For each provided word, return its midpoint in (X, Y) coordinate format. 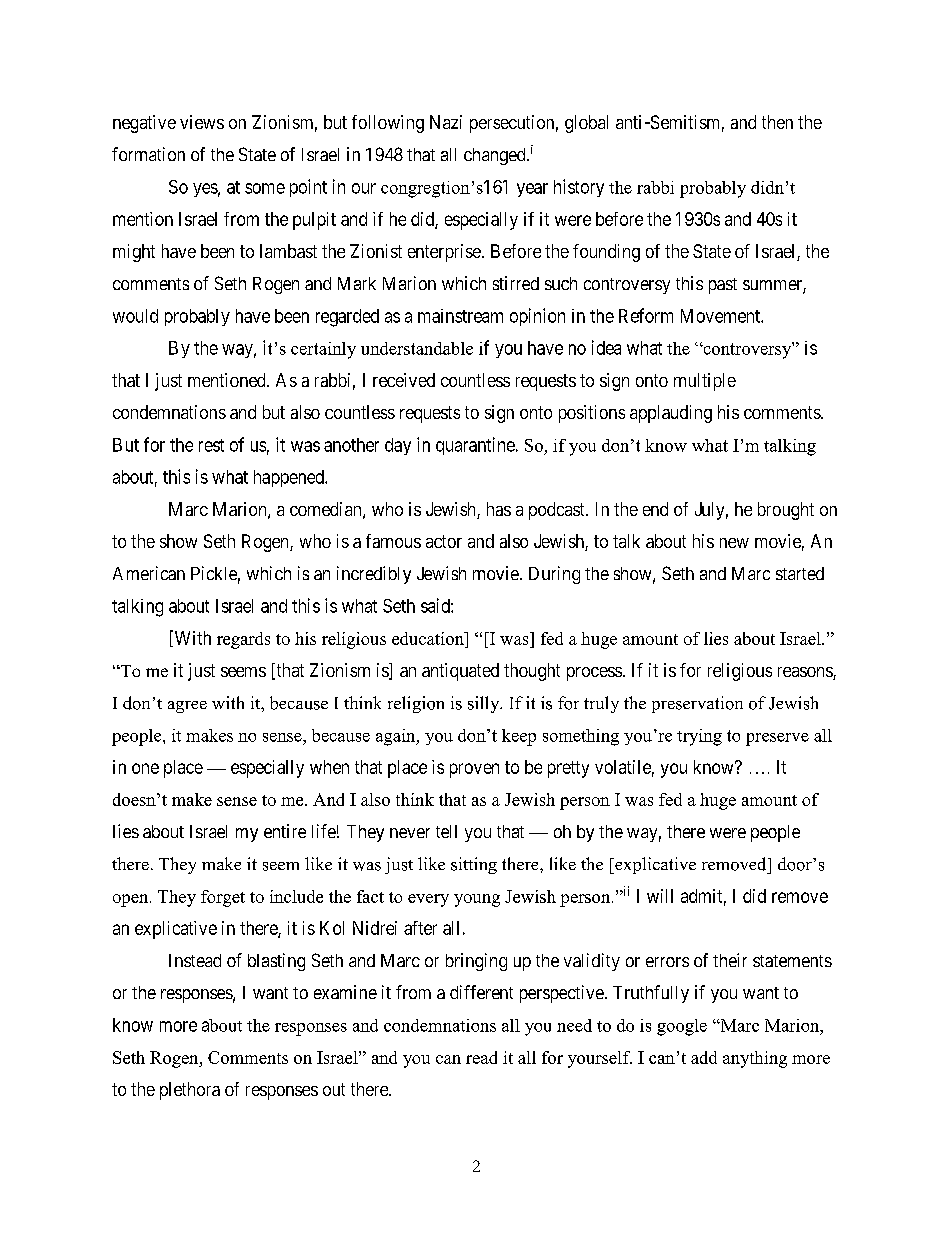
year (532, 190)
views (202, 122)
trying (699, 737)
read (481, 1057)
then (777, 122)
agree (187, 707)
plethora (190, 1091)
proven (474, 770)
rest (211, 445)
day (398, 446)
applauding (671, 414)
